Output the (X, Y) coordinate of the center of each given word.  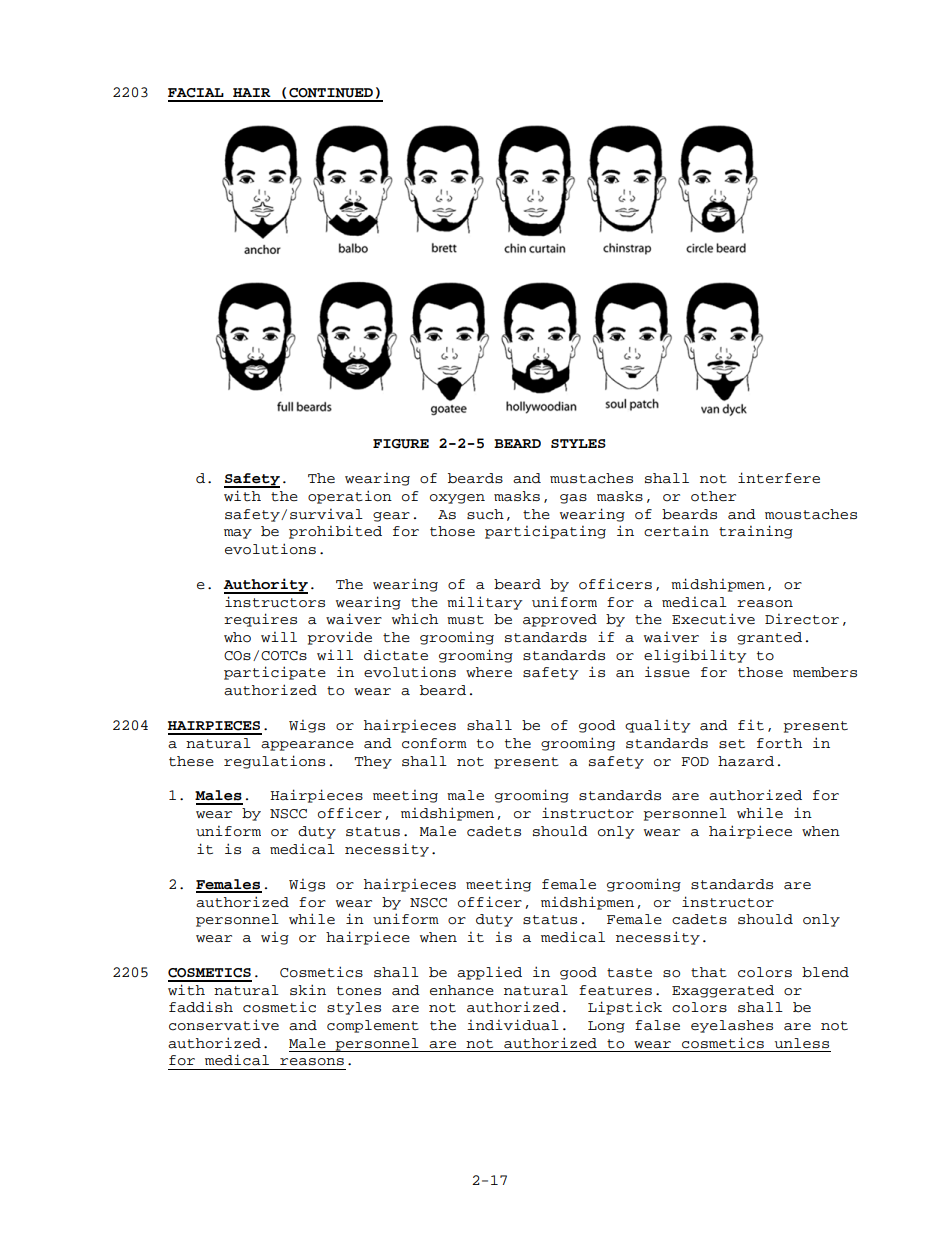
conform (434, 743)
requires (260, 620)
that (709, 972)
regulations (274, 762)
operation (350, 497)
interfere (779, 478)
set (732, 744)
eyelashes (732, 1026)
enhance (462, 990)
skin (308, 989)
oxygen (457, 499)
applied (489, 973)
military (484, 603)
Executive (713, 619)
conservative (224, 1025)
